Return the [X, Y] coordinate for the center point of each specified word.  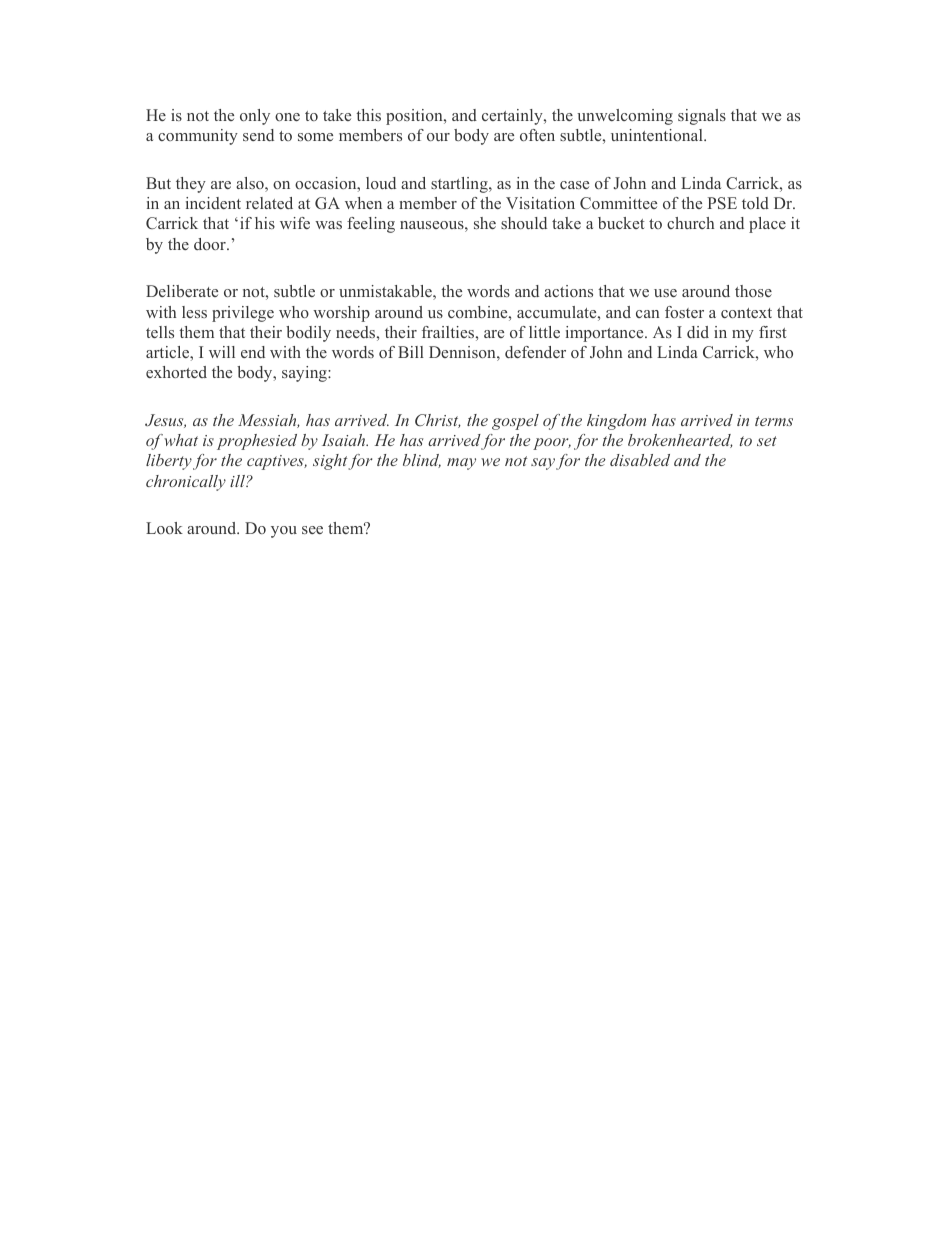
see [312, 530]
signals [702, 117]
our [438, 137]
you [284, 532]
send [258, 135]
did [698, 332]
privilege [243, 314]
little [544, 332]
